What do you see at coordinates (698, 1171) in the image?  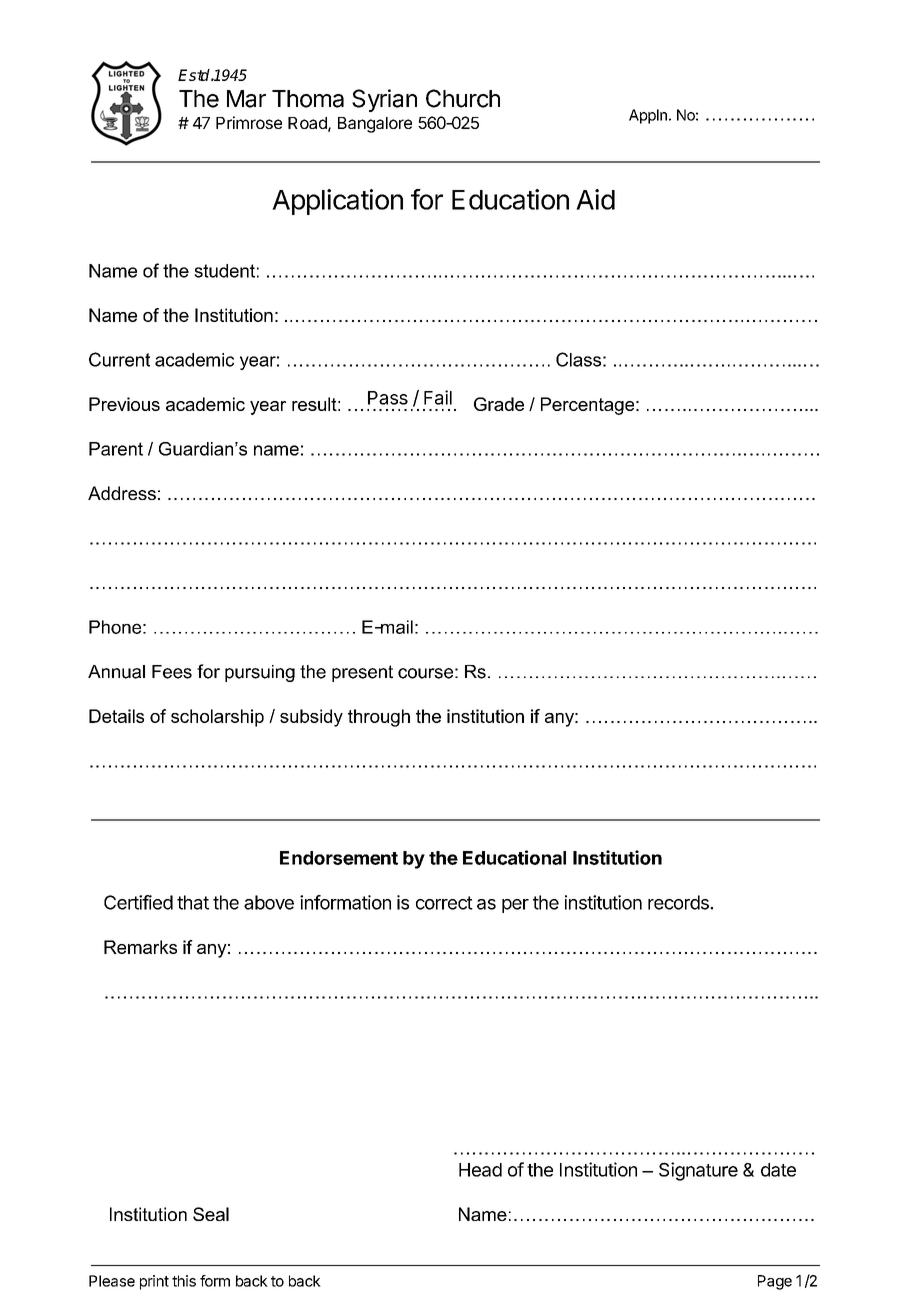 I see `Signature` at bounding box center [698, 1171].
